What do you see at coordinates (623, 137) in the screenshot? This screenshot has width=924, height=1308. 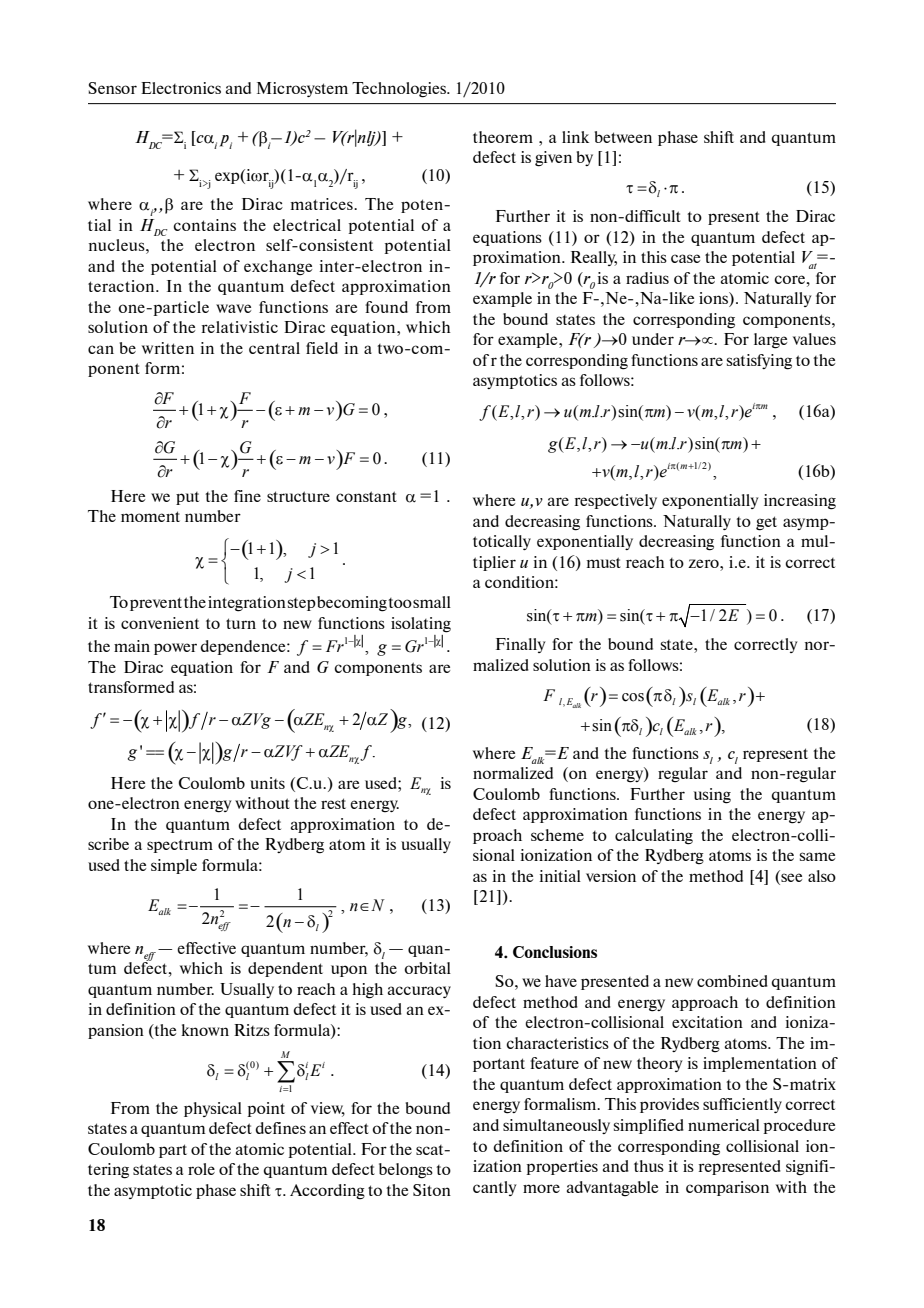 I see `between` at bounding box center [623, 137].
